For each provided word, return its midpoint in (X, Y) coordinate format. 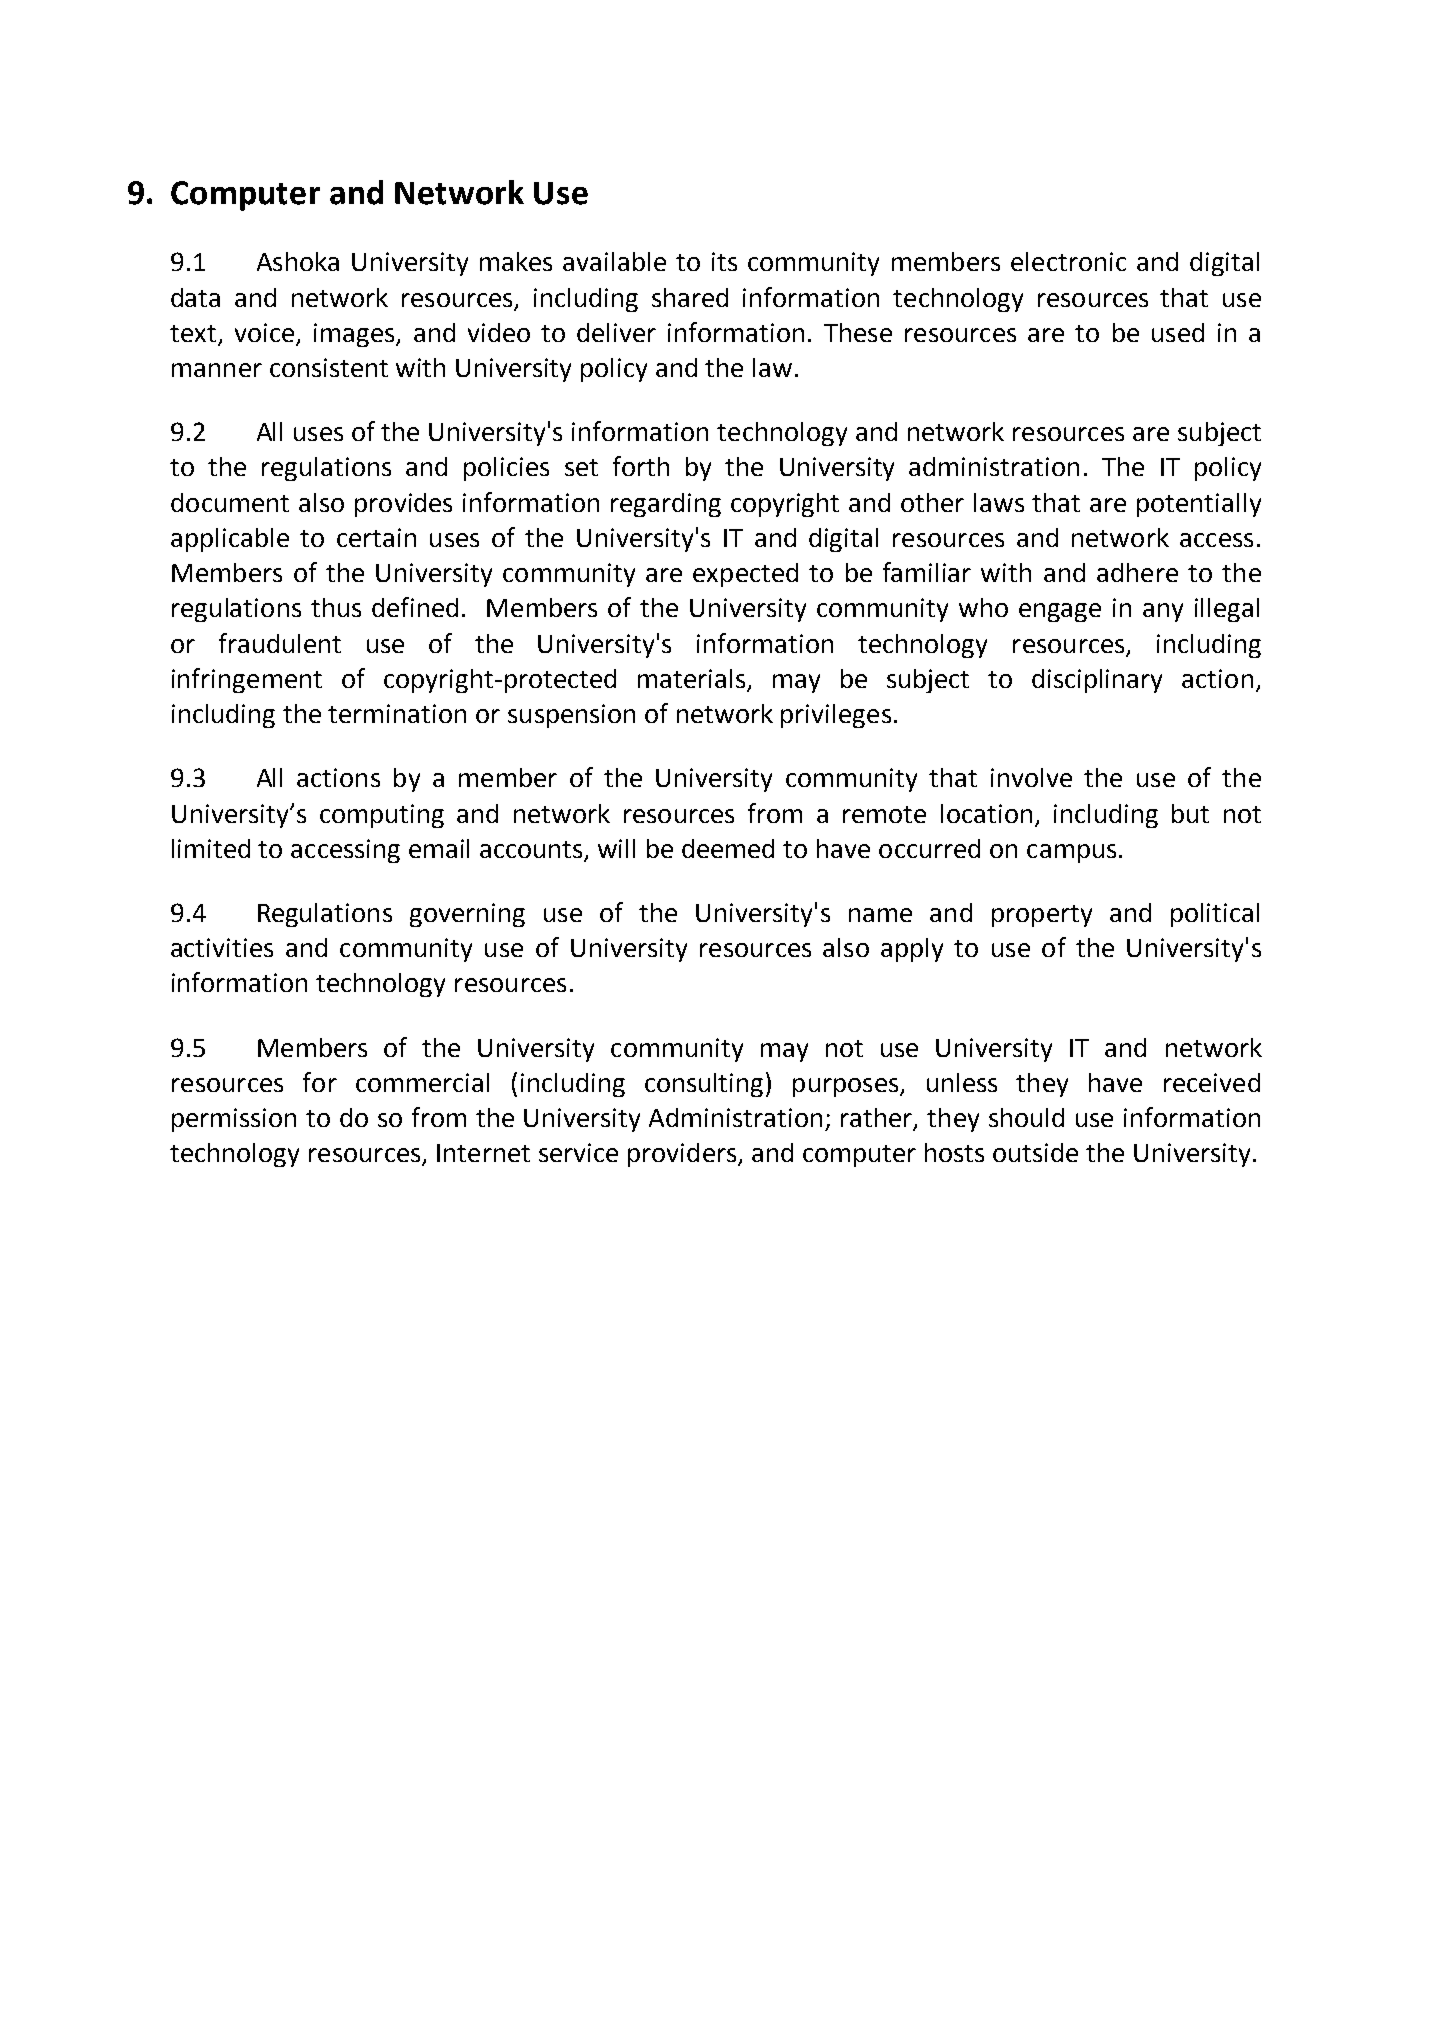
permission (234, 1120)
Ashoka (298, 261)
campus (1071, 853)
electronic (1068, 261)
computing (382, 816)
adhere (1137, 572)
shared (690, 297)
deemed (728, 848)
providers (683, 1155)
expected (745, 575)
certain (376, 537)
